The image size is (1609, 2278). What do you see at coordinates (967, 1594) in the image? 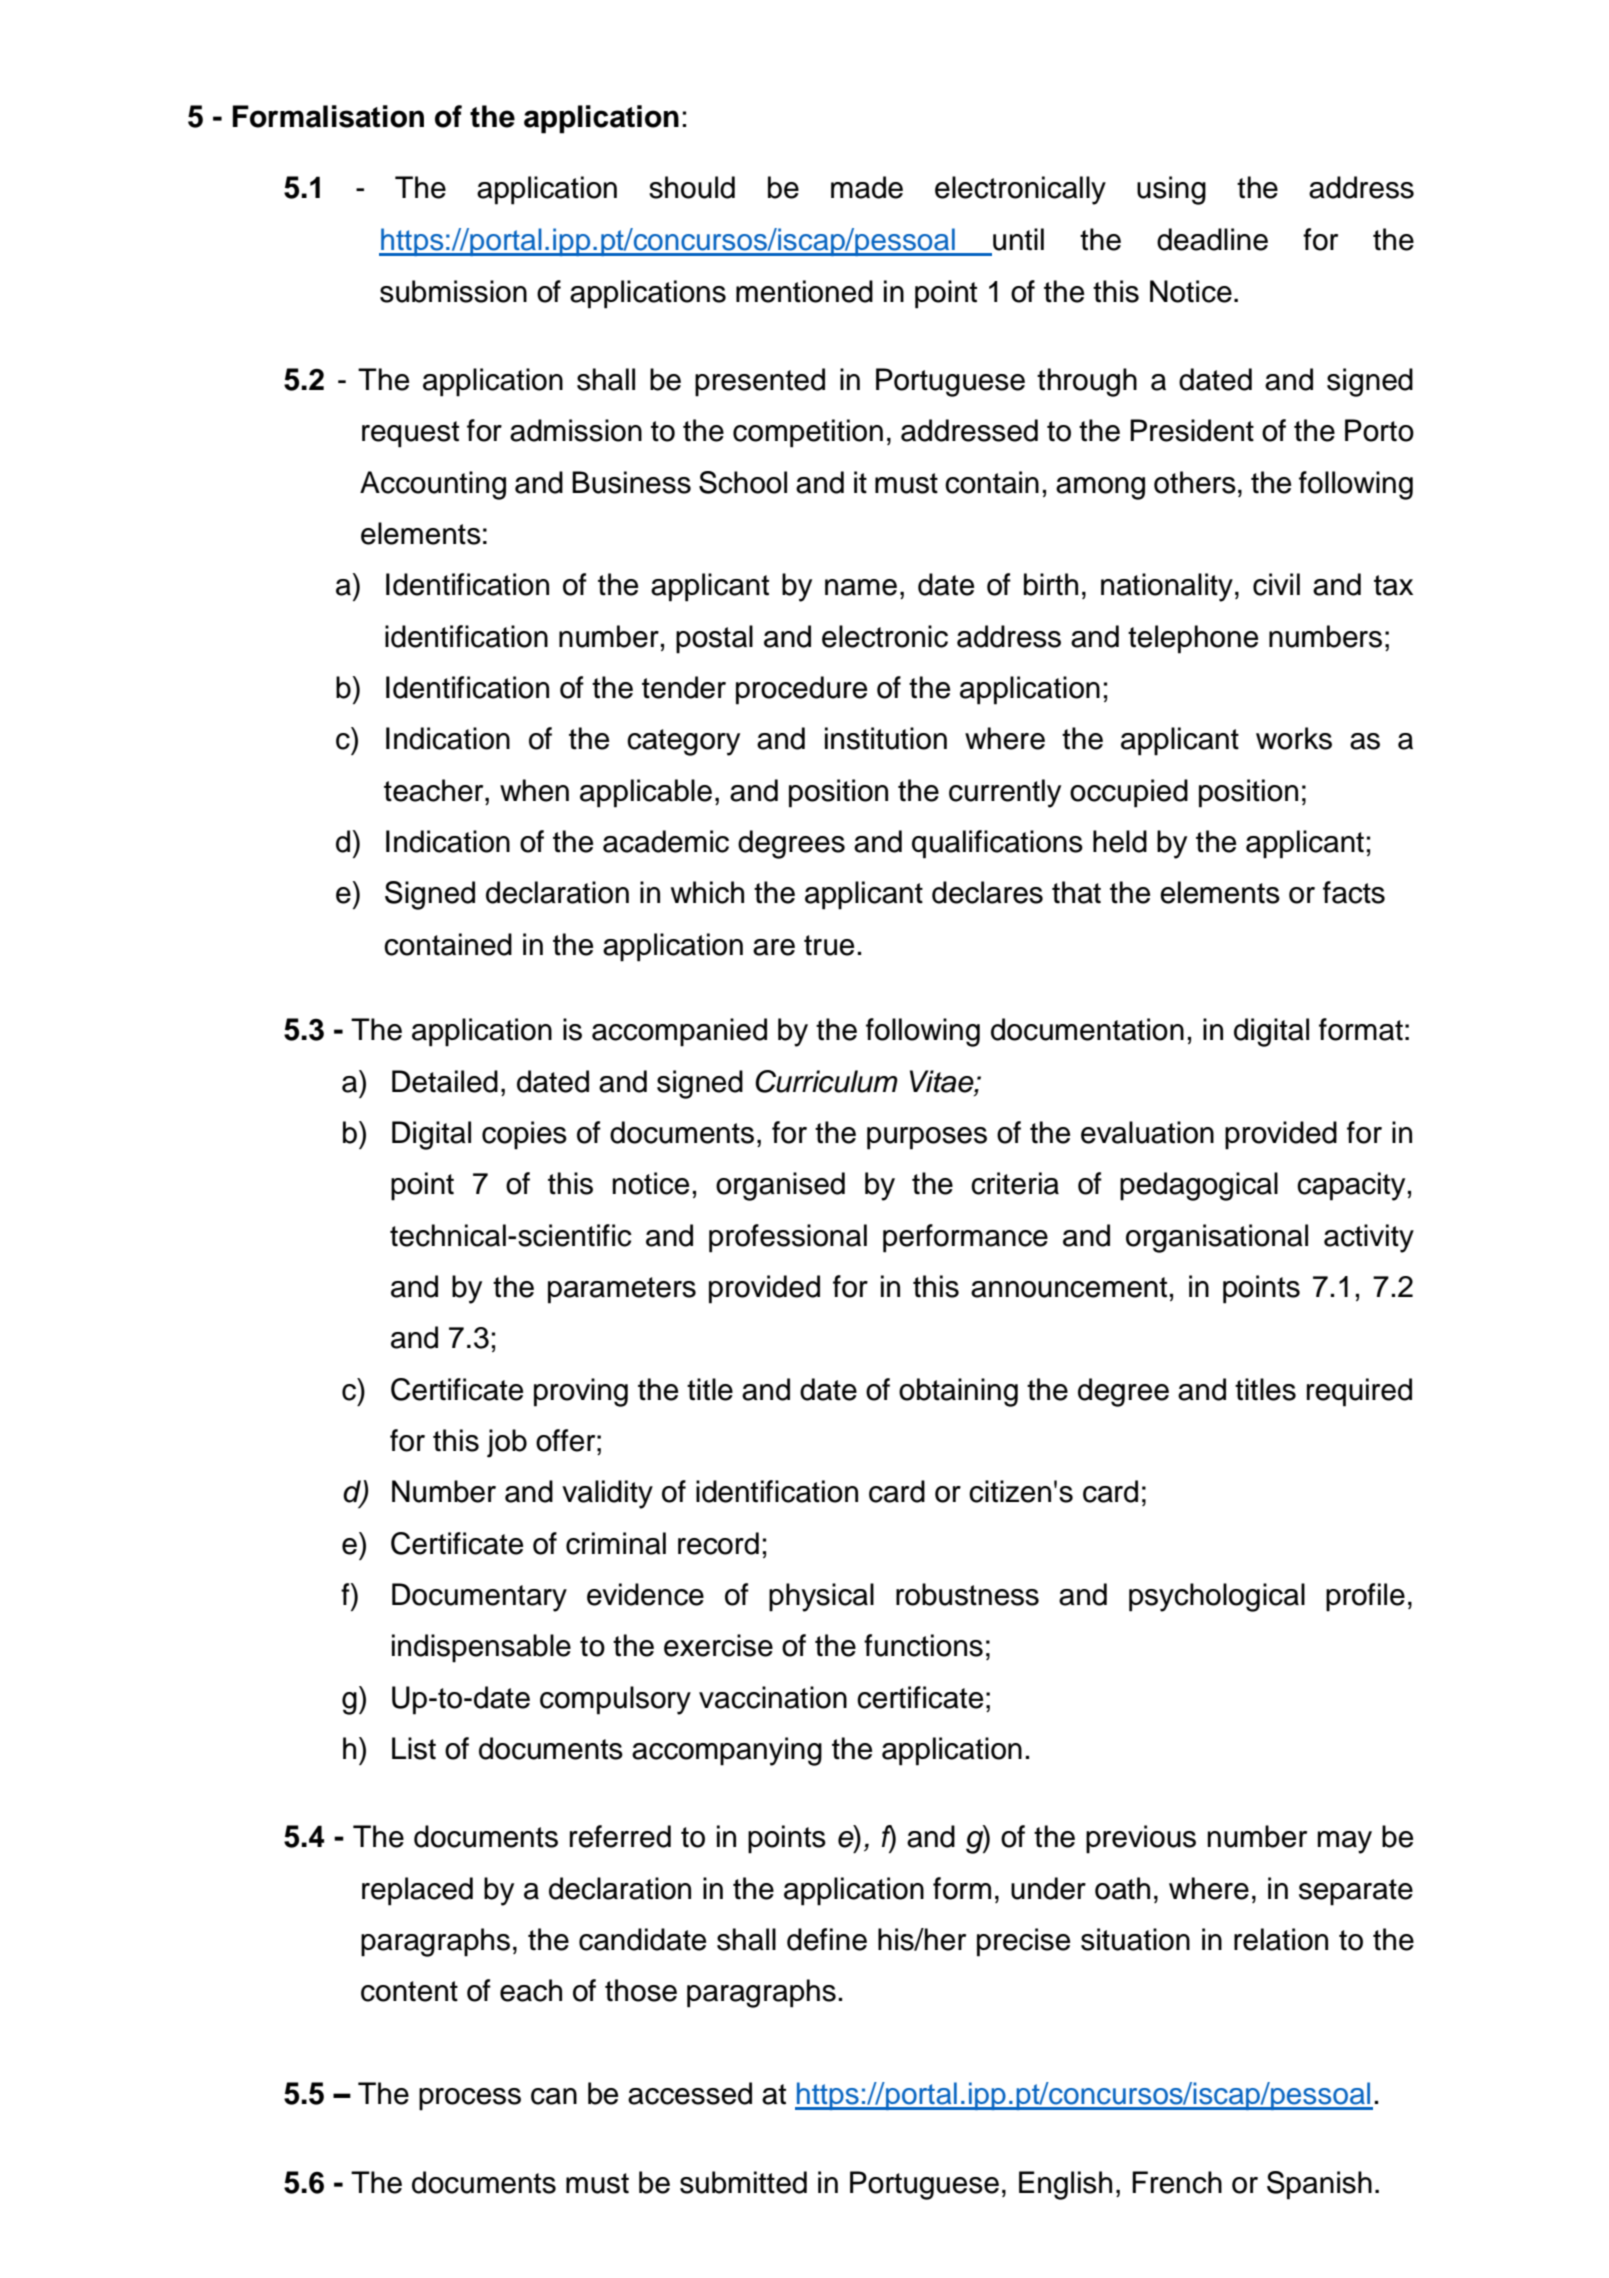
I see `robustness` at bounding box center [967, 1594].
